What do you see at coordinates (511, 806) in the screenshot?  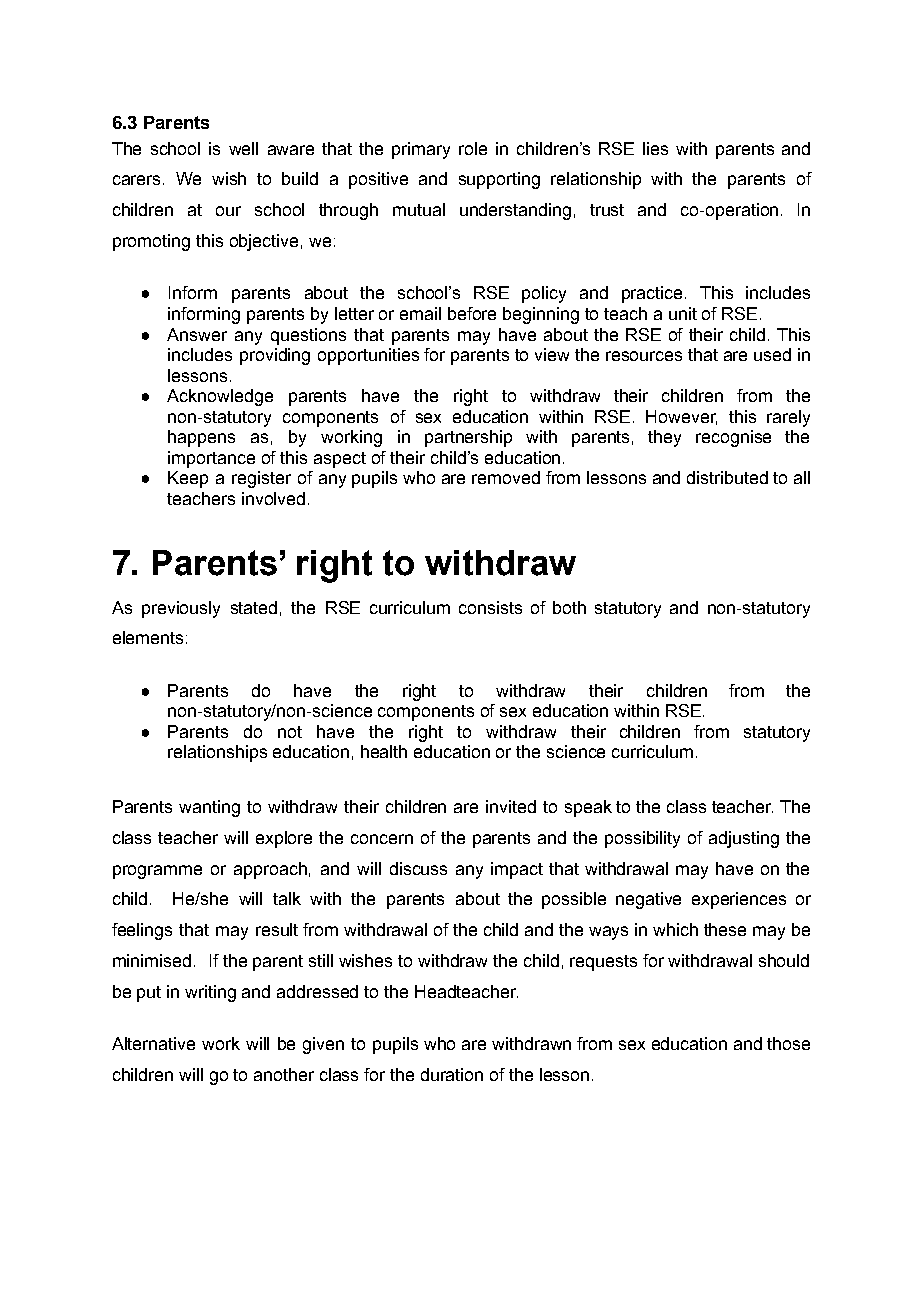 I see `invited` at bounding box center [511, 806].
